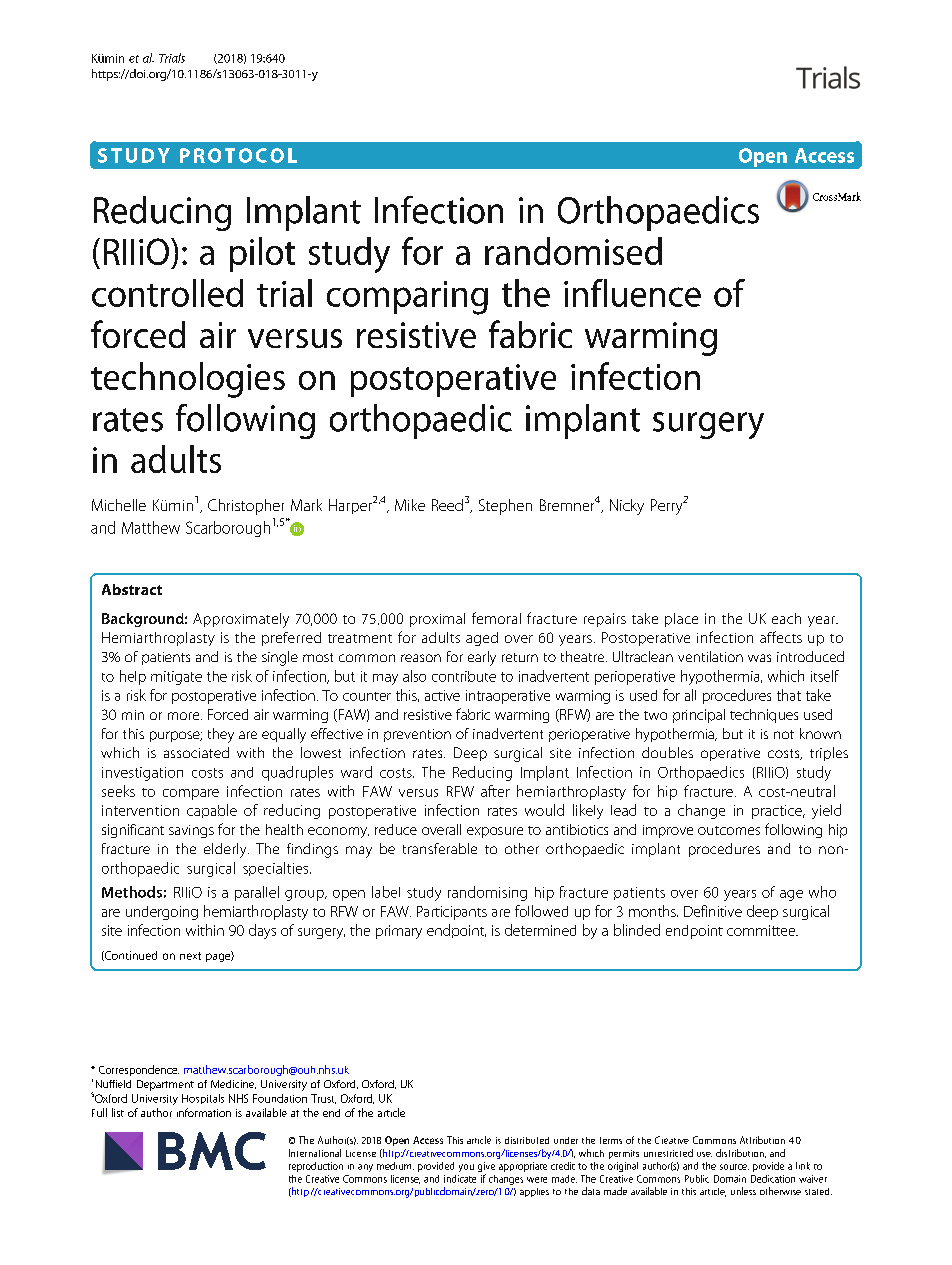 This document has height=1265, width=952. What do you see at coordinates (627, 507) in the document?
I see `Nicky` at bounding box center [627, 507].
